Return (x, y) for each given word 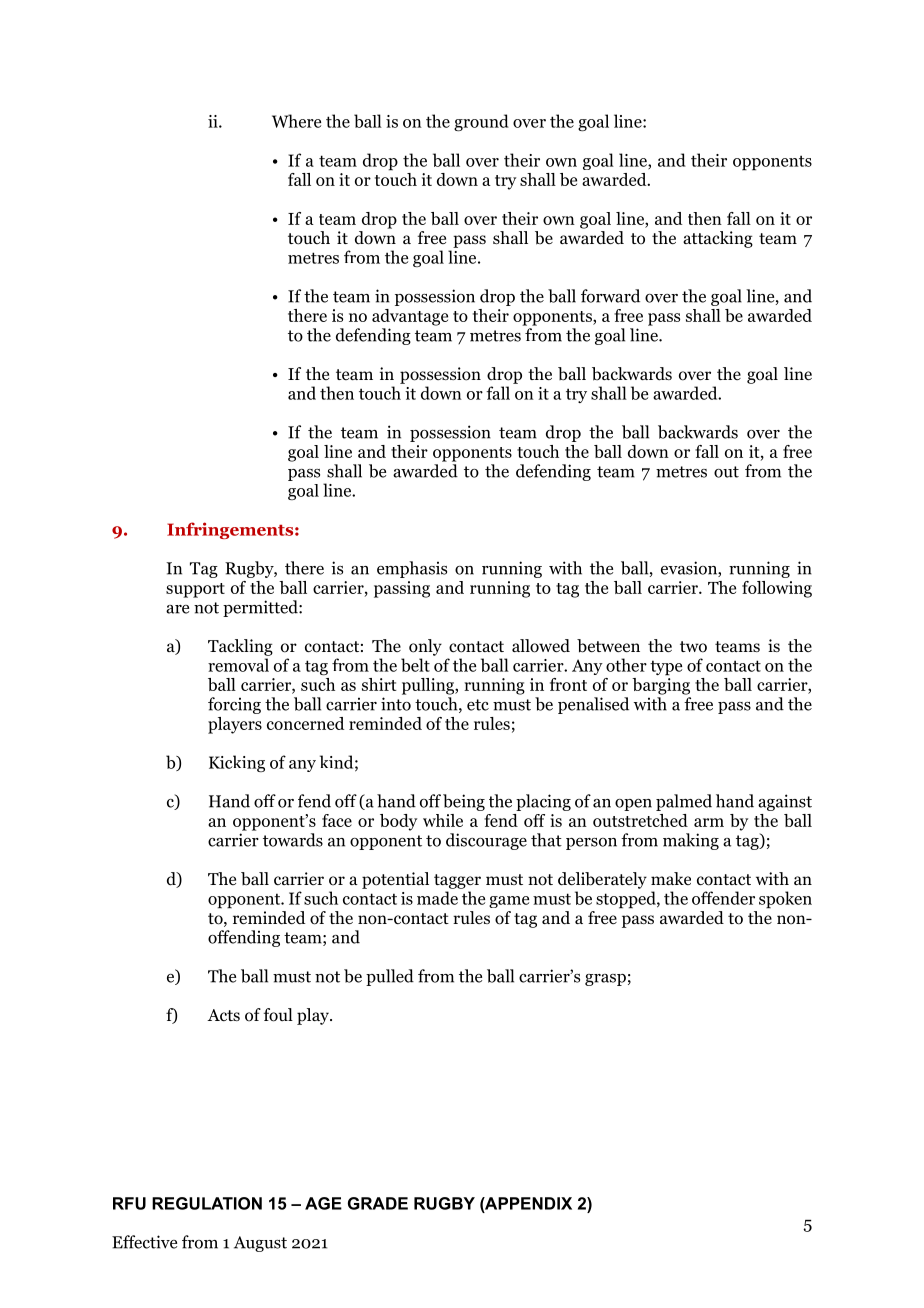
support (195, 590)
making (691, 841)
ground (481, 122)
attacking (718, 239)
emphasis (412, 569)
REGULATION (207, 1203)
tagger (457, 881)
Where (296, 121)
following (777, 589)
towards (293, 840)
